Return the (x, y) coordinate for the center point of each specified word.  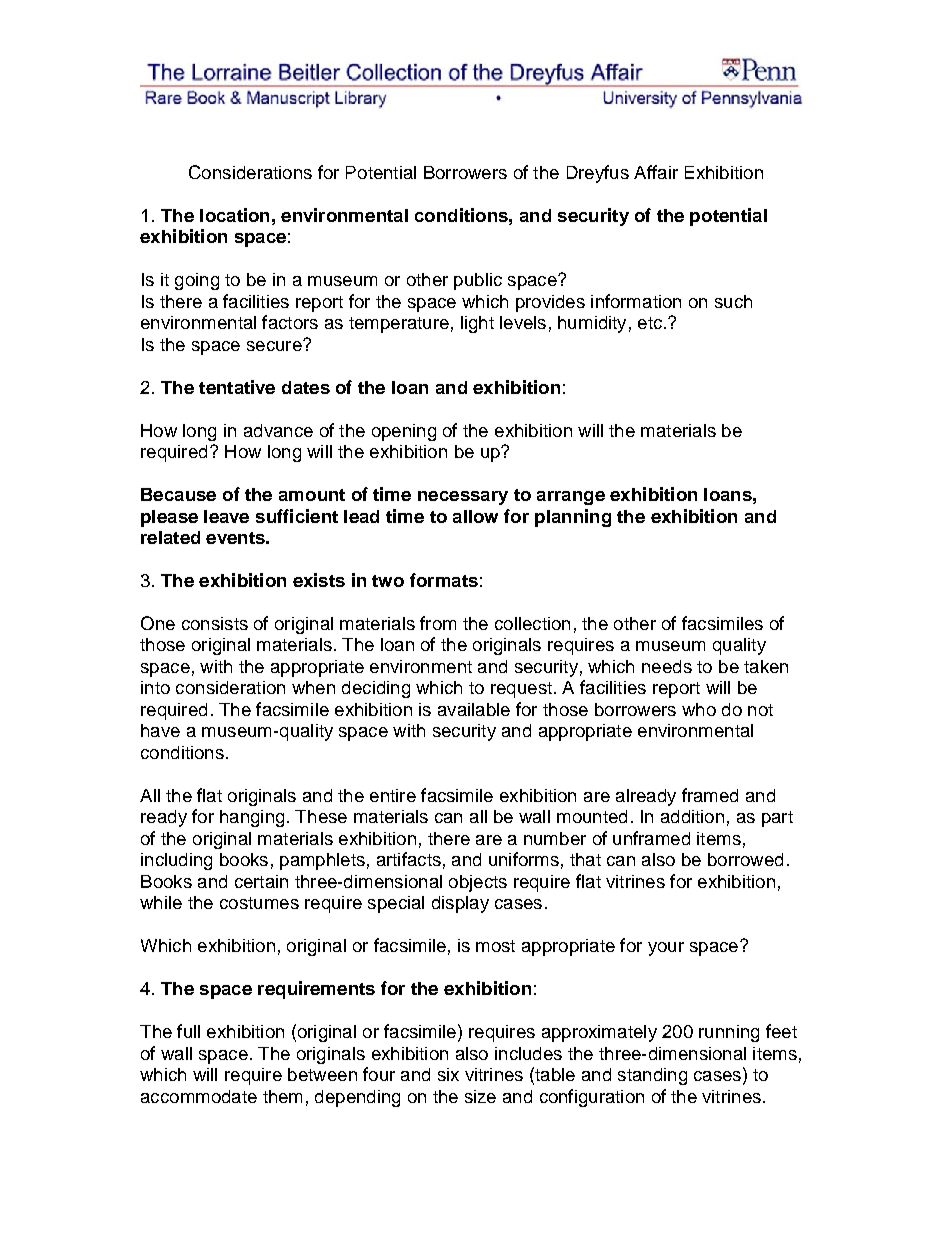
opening (404, 432)
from (438, 623)
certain (261, 881)
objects (478, 883)
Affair (656, 172)
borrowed (745, 859)
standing (652, 1076)
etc (650, 323)
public (478, 281)
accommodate (199, 1096)
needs (667, 666)
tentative (237, 387)
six (448, 1074)
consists (215, 623)
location (234, 215)
